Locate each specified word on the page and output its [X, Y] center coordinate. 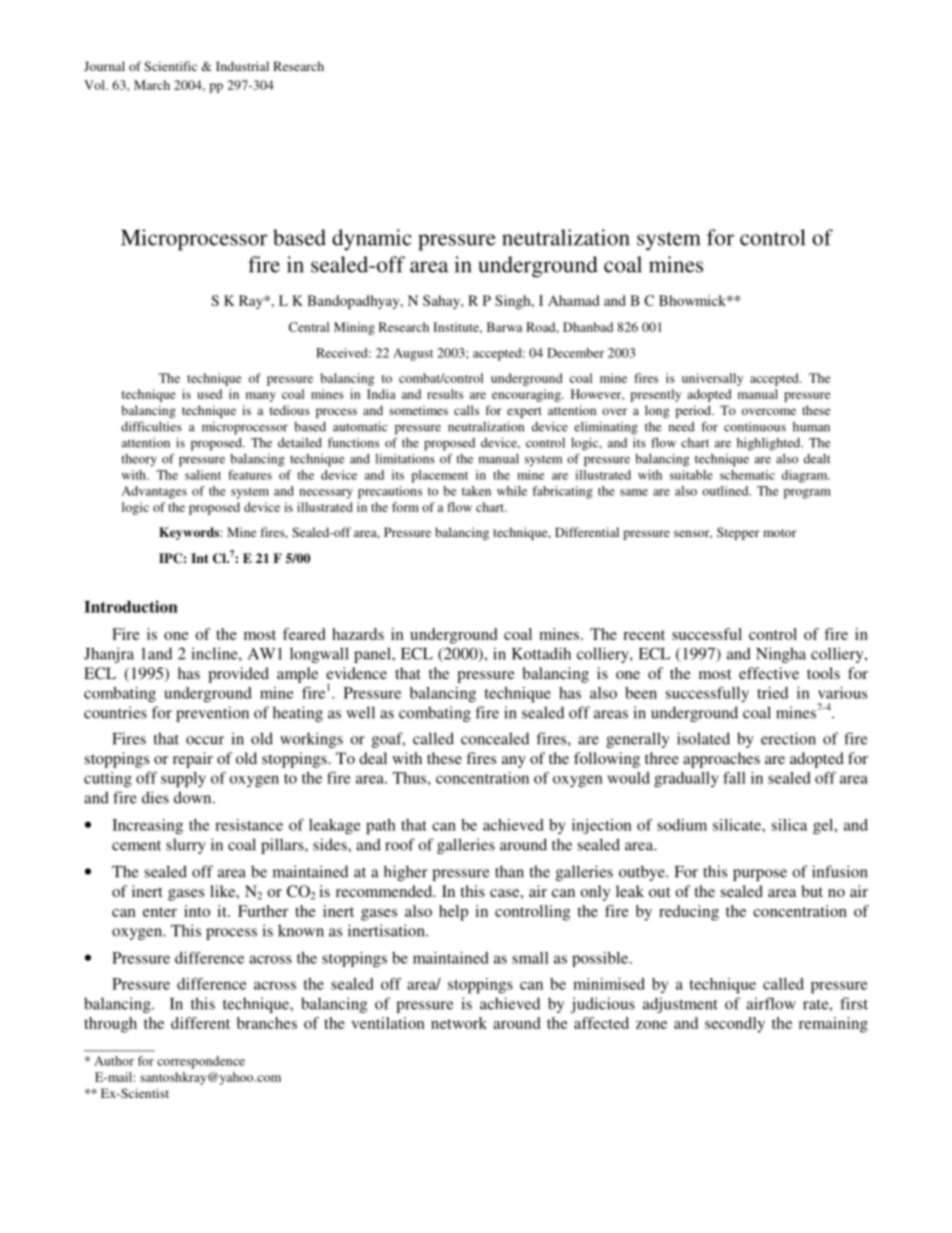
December [575, 353]
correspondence [201, 1062]
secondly [735, 1025]
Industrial [242, 66]
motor [780, 533]
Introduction [131, 606]
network [459, 1023]
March [152, 85]
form [405, 507]
